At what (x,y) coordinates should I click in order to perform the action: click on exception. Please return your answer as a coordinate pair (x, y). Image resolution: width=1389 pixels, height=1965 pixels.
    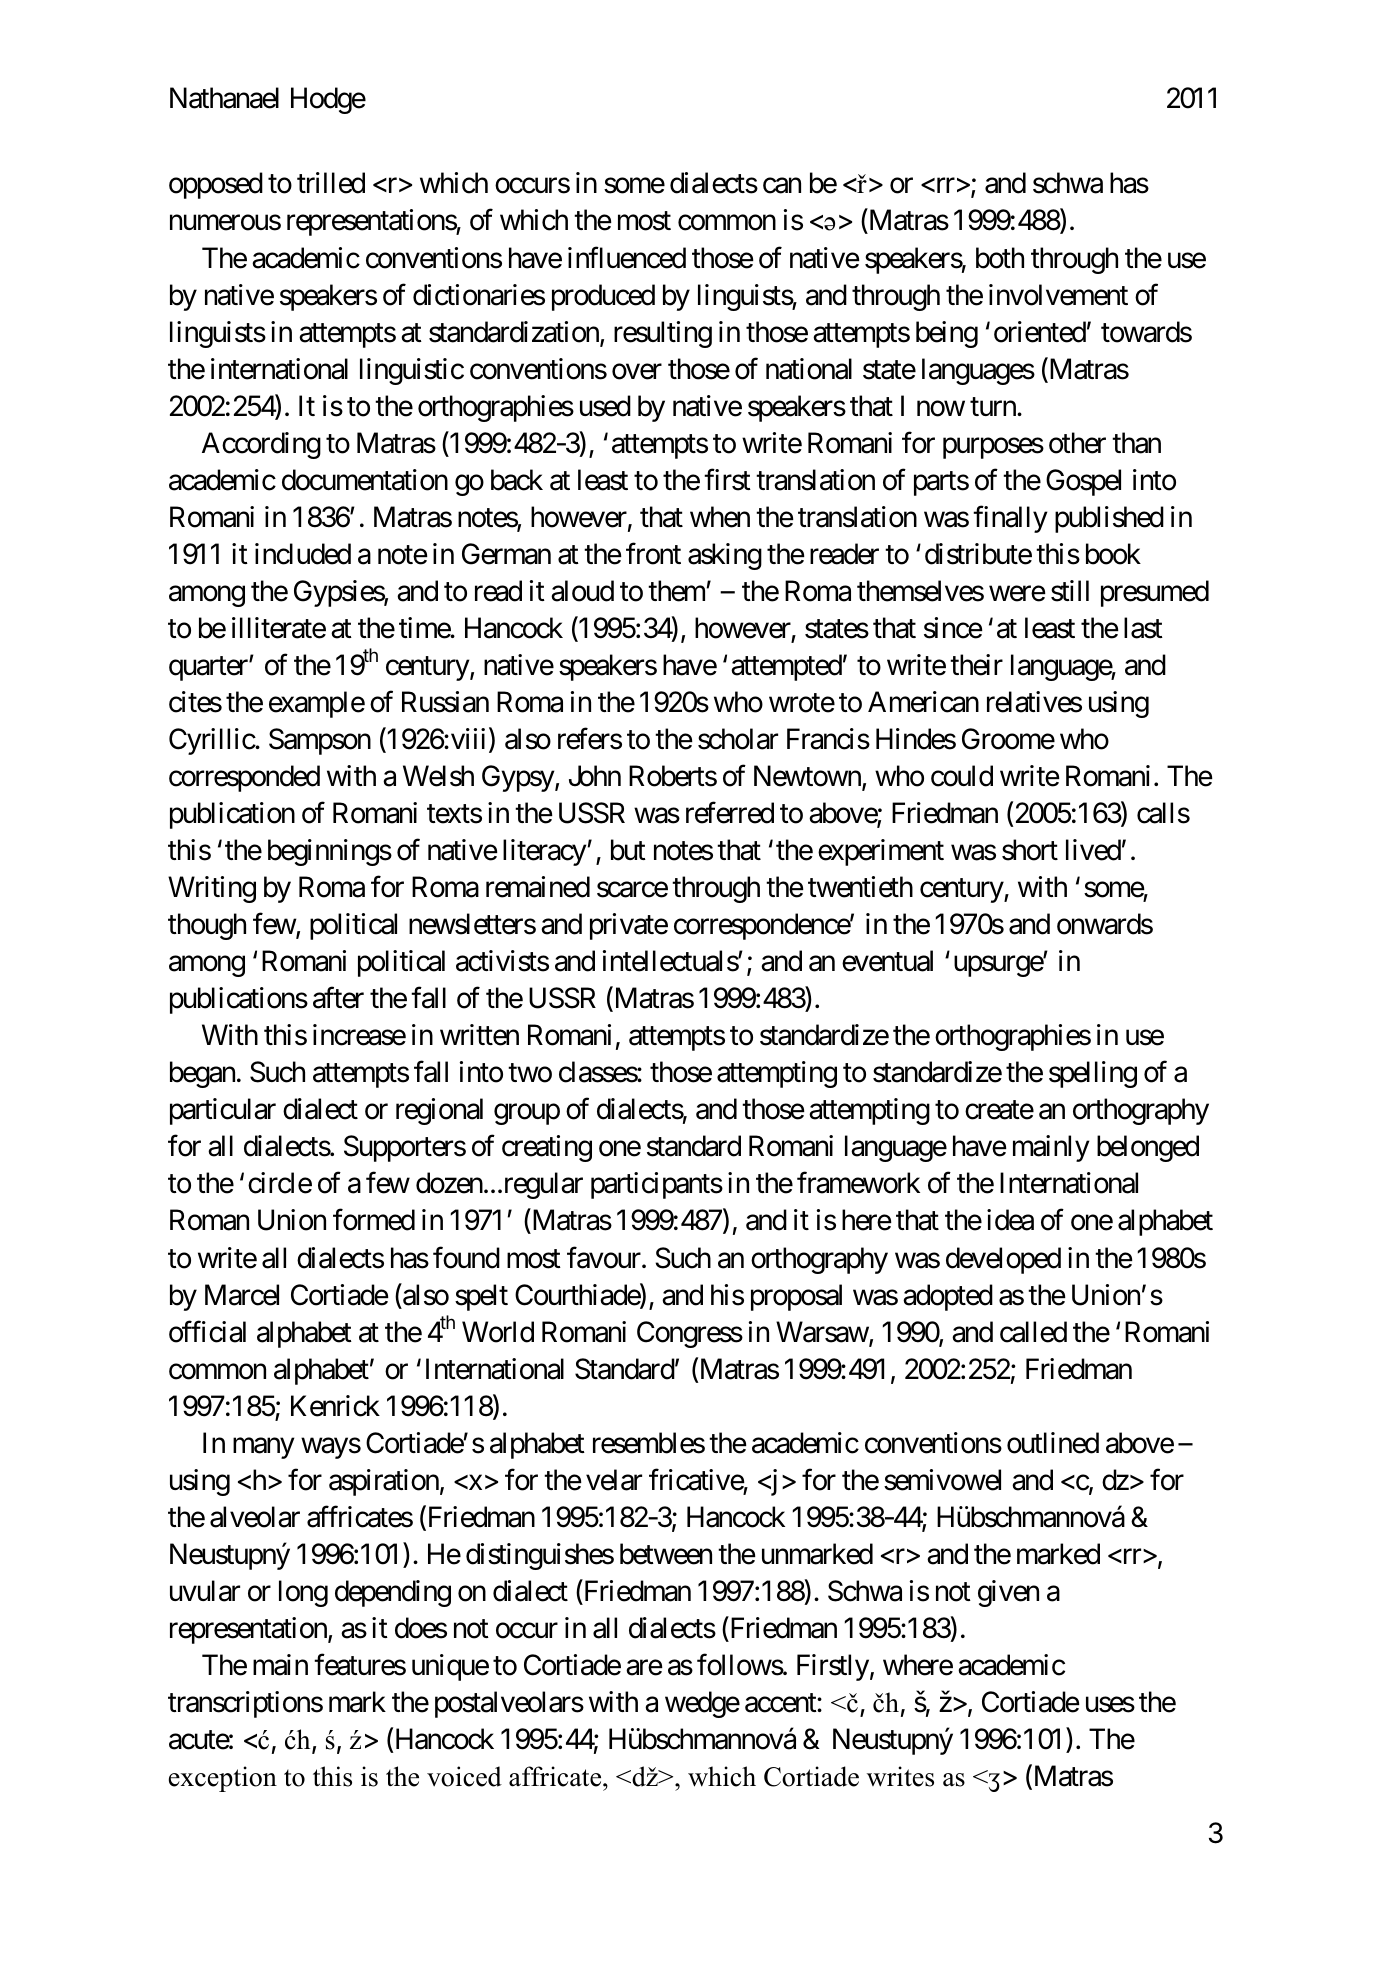
    Looking at the image, I should click on (223, 1779).
